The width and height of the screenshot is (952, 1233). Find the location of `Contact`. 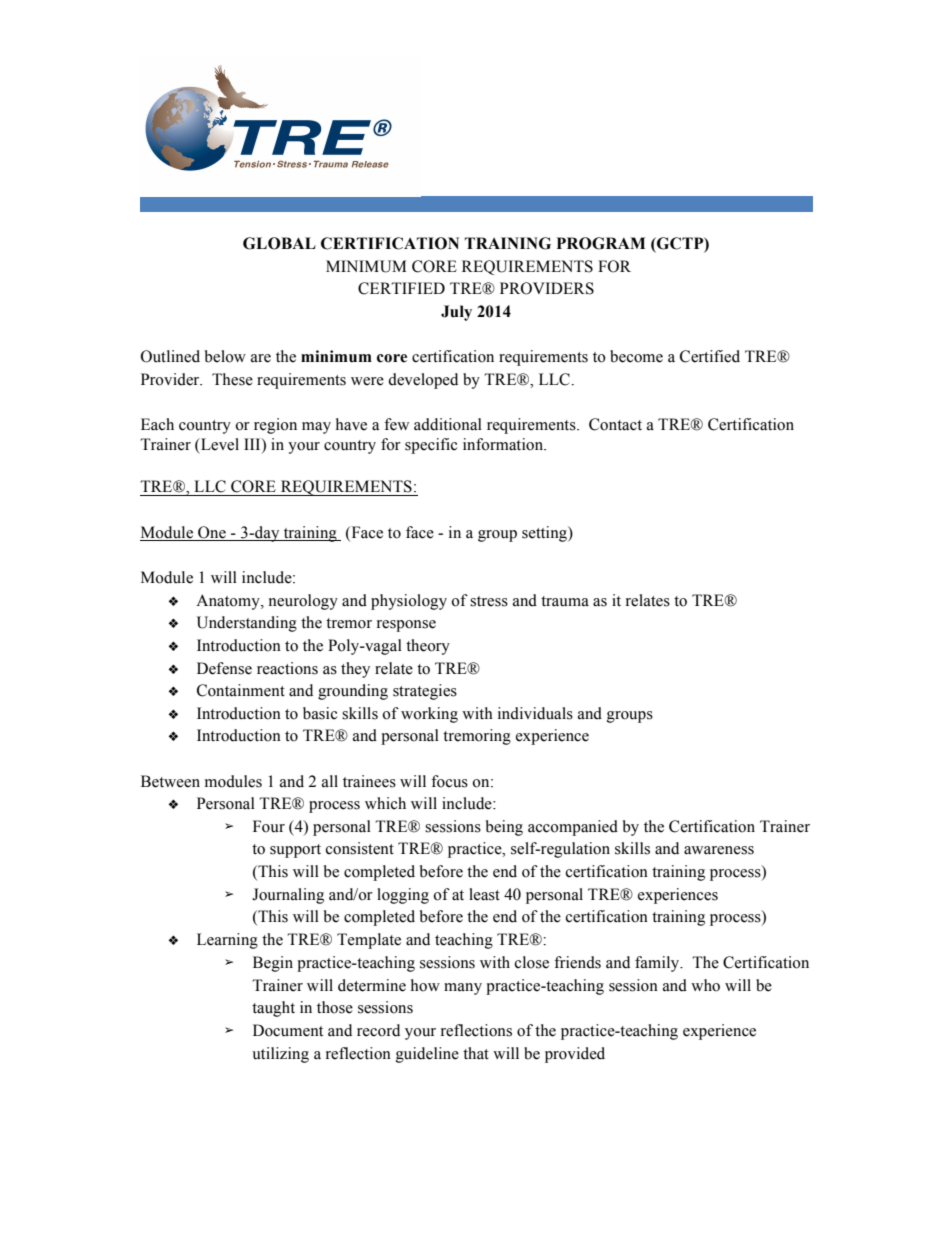

Contact is located at coordinates (615, 424).
